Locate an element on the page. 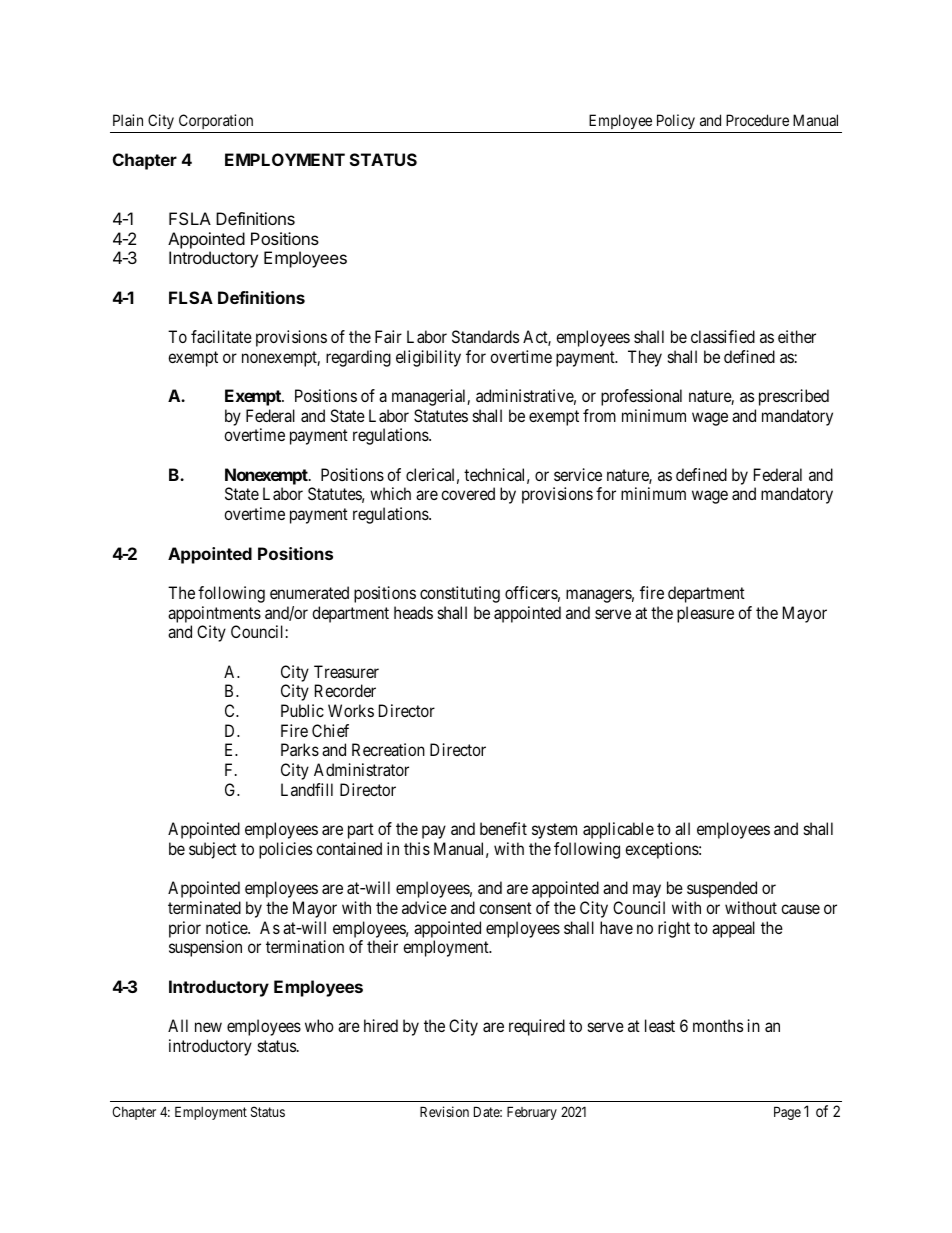 The height and width of the image is (1233, 952). Corporation is located at coordinates (216, 123).
